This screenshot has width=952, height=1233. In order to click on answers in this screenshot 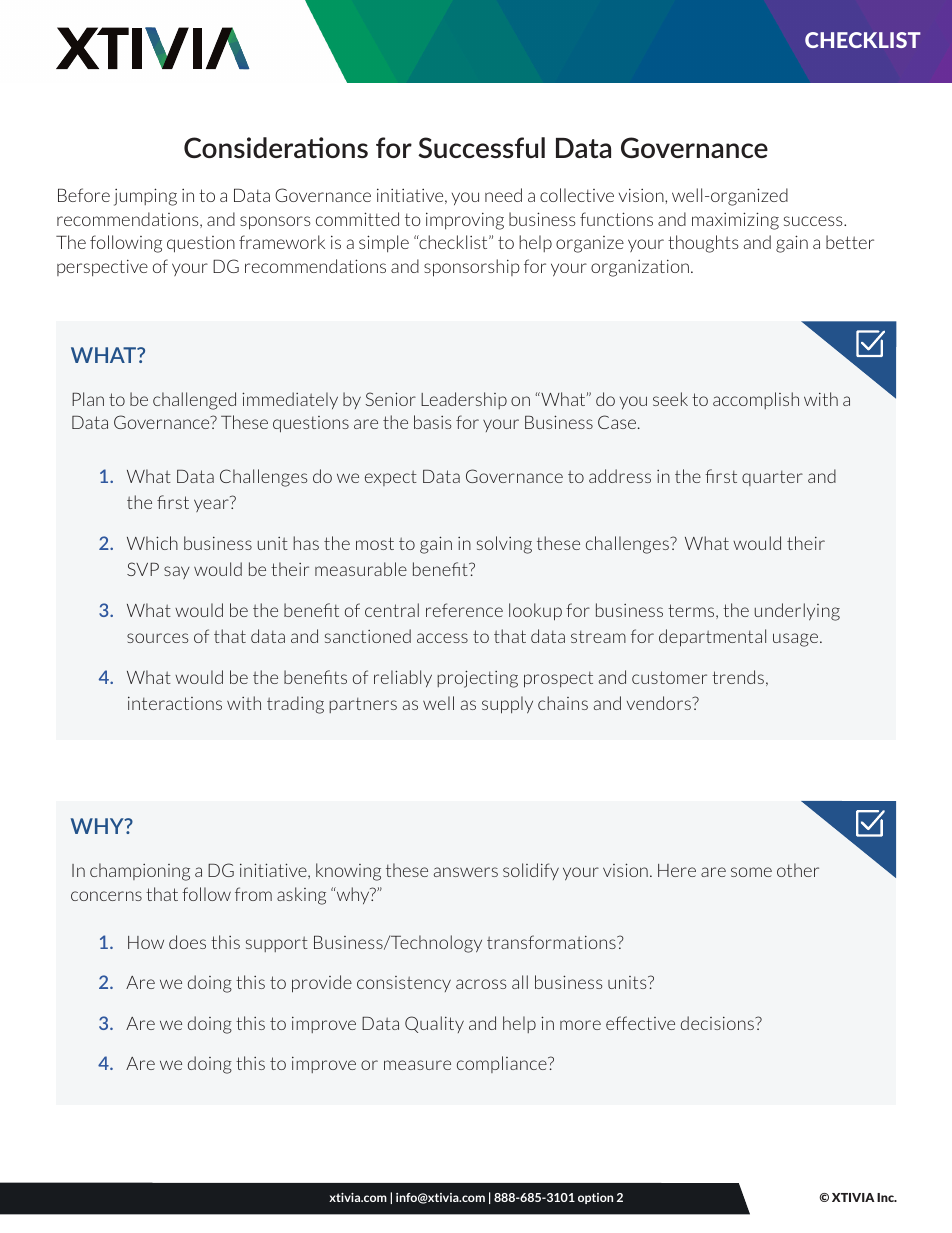, I will do `click(466, 872)`.
